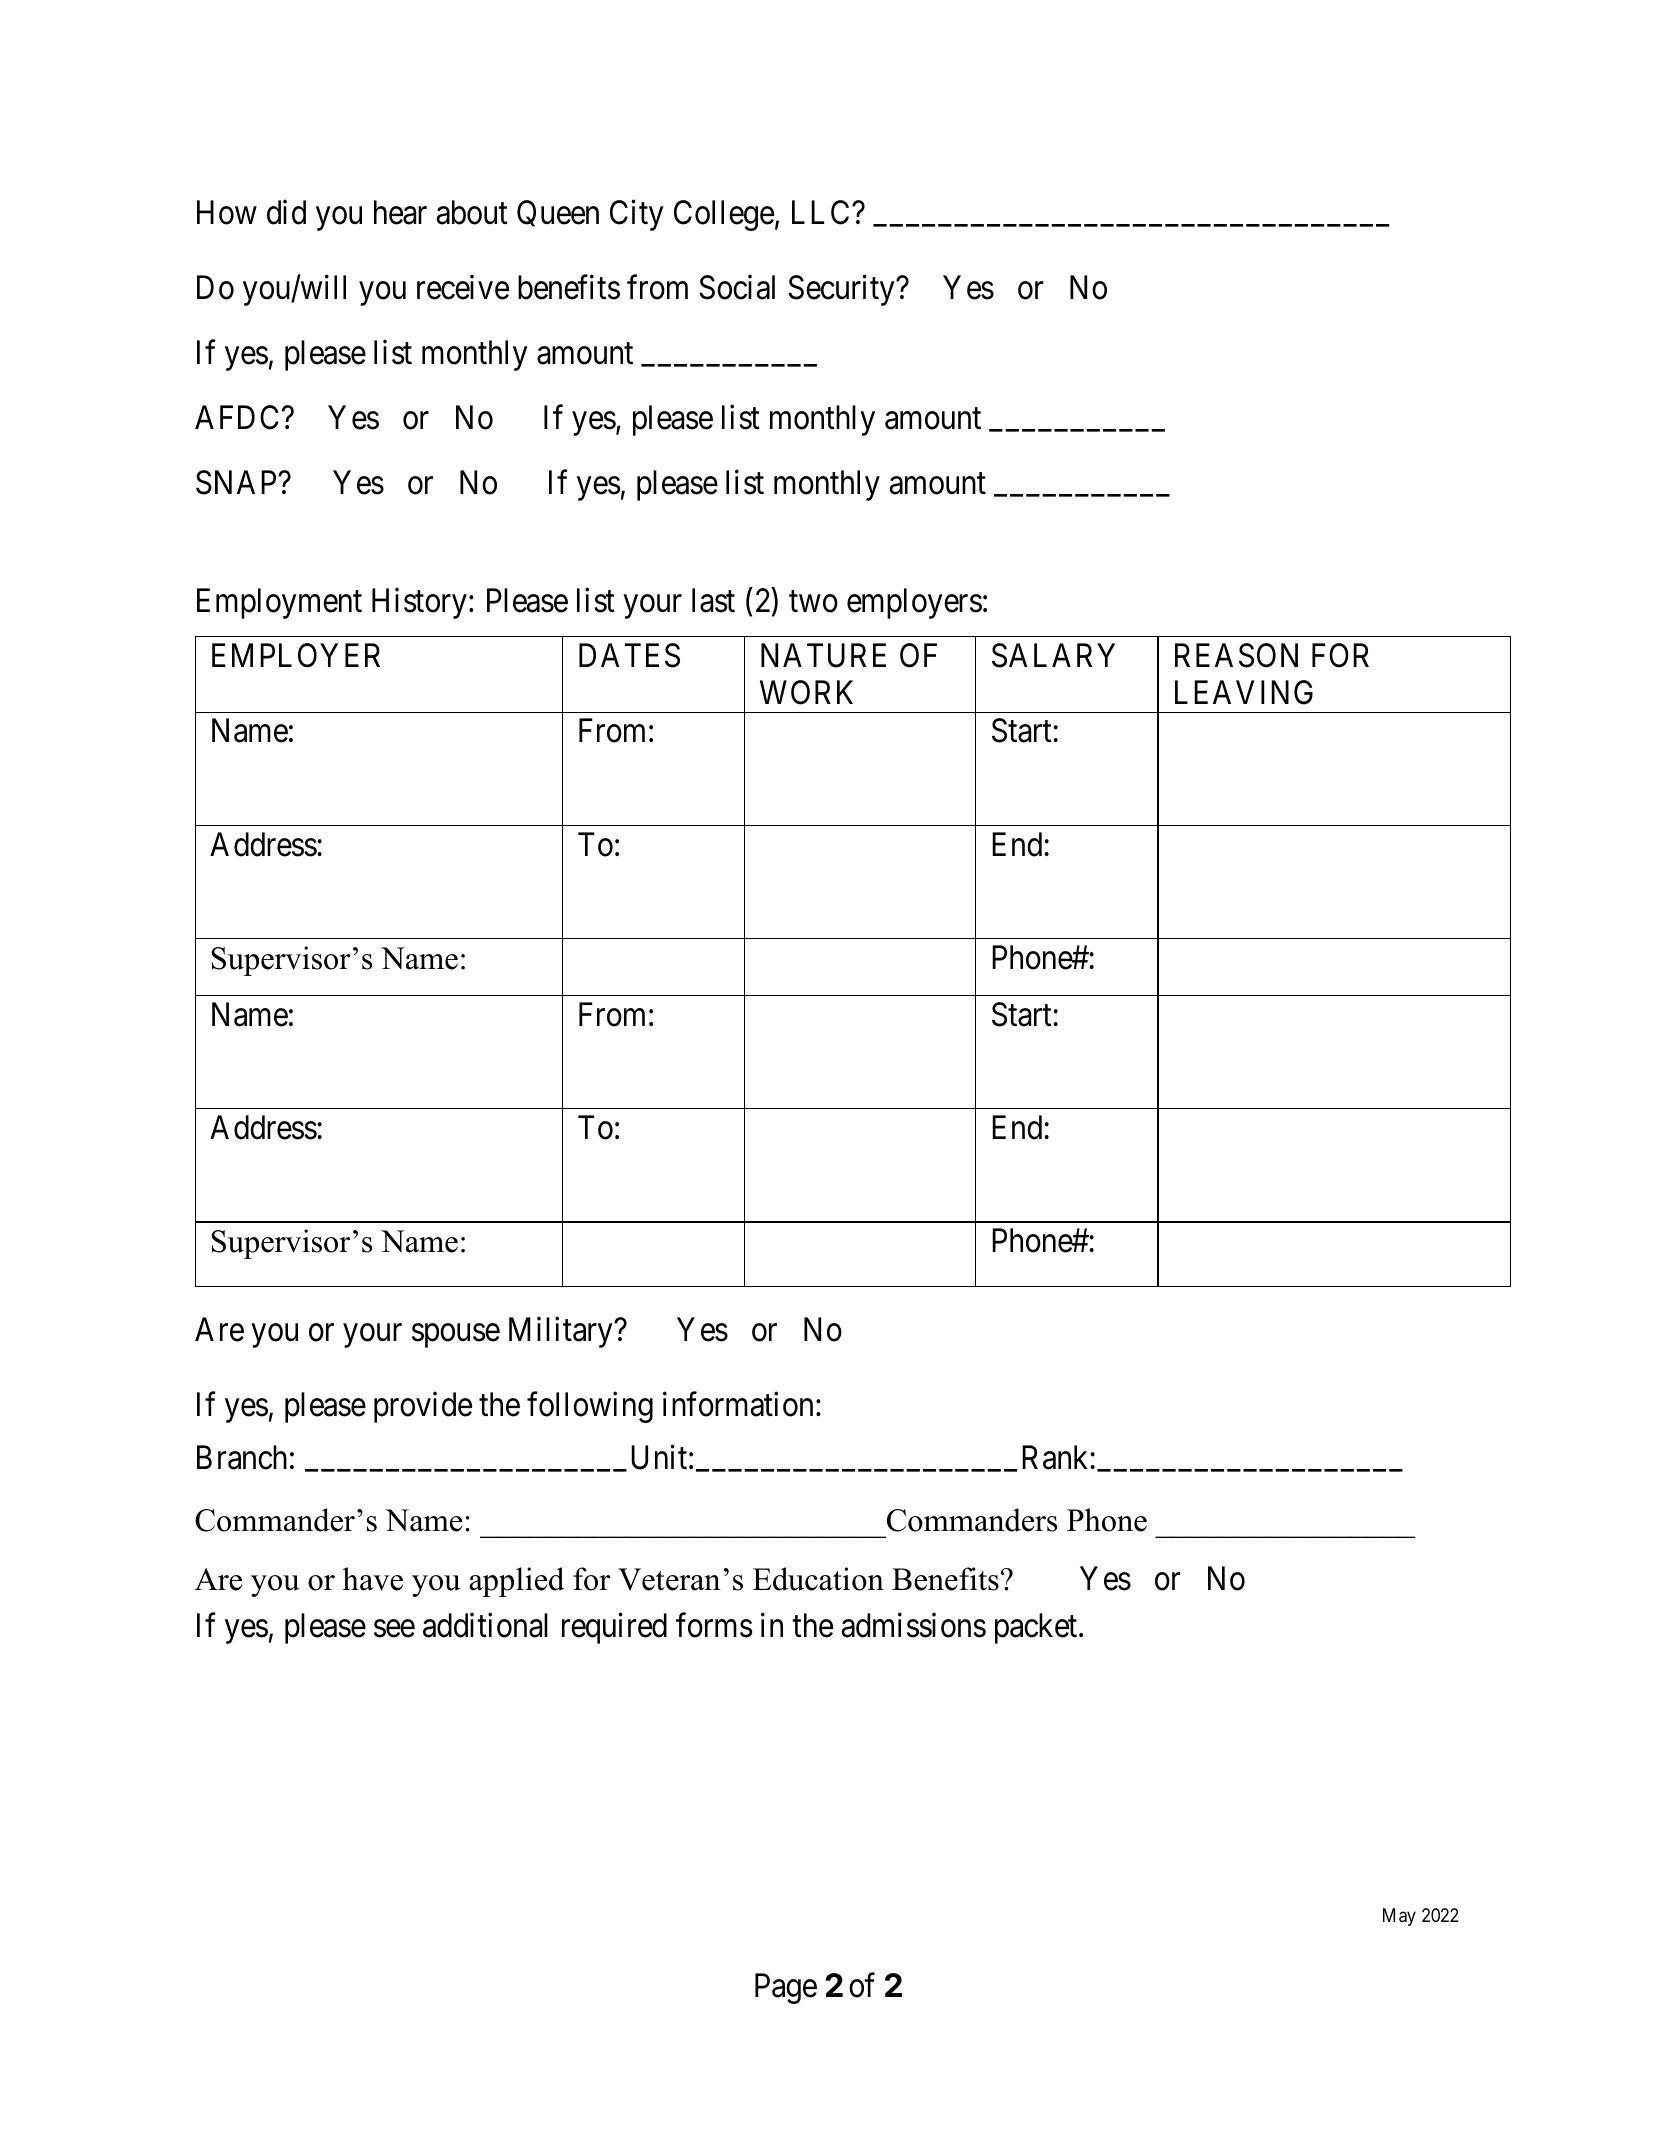  What do you see at coordinates (562, 1332) in the image?
I see `Military` at bounding box center [562, 1332].
